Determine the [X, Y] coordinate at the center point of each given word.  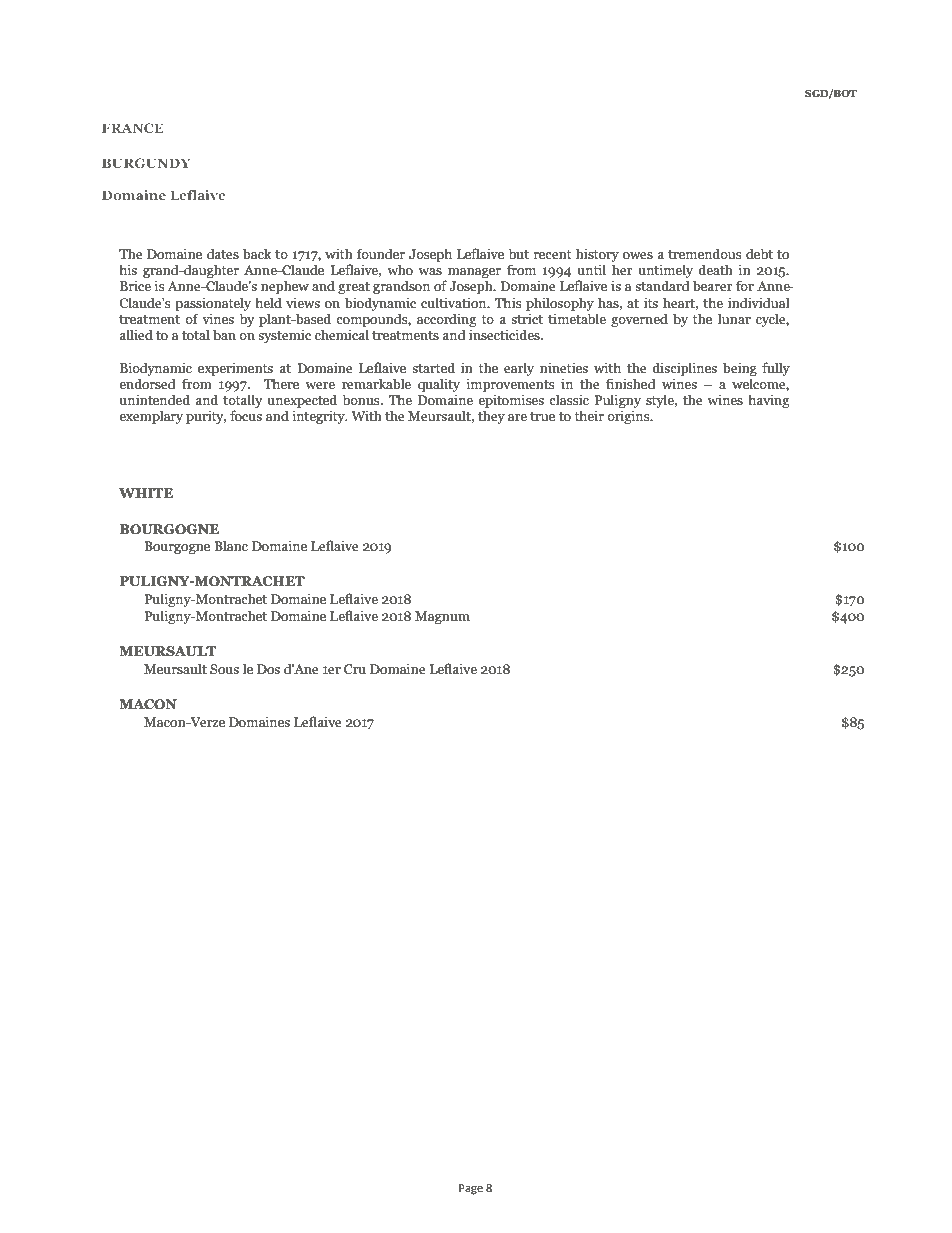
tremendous [704, 254]
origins [629, 417]
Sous [224, 669]
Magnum [442, 617]
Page [471, 1189]
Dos [268, 669]
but [519, 254]
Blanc [231, 545]
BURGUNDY [146, 163]
